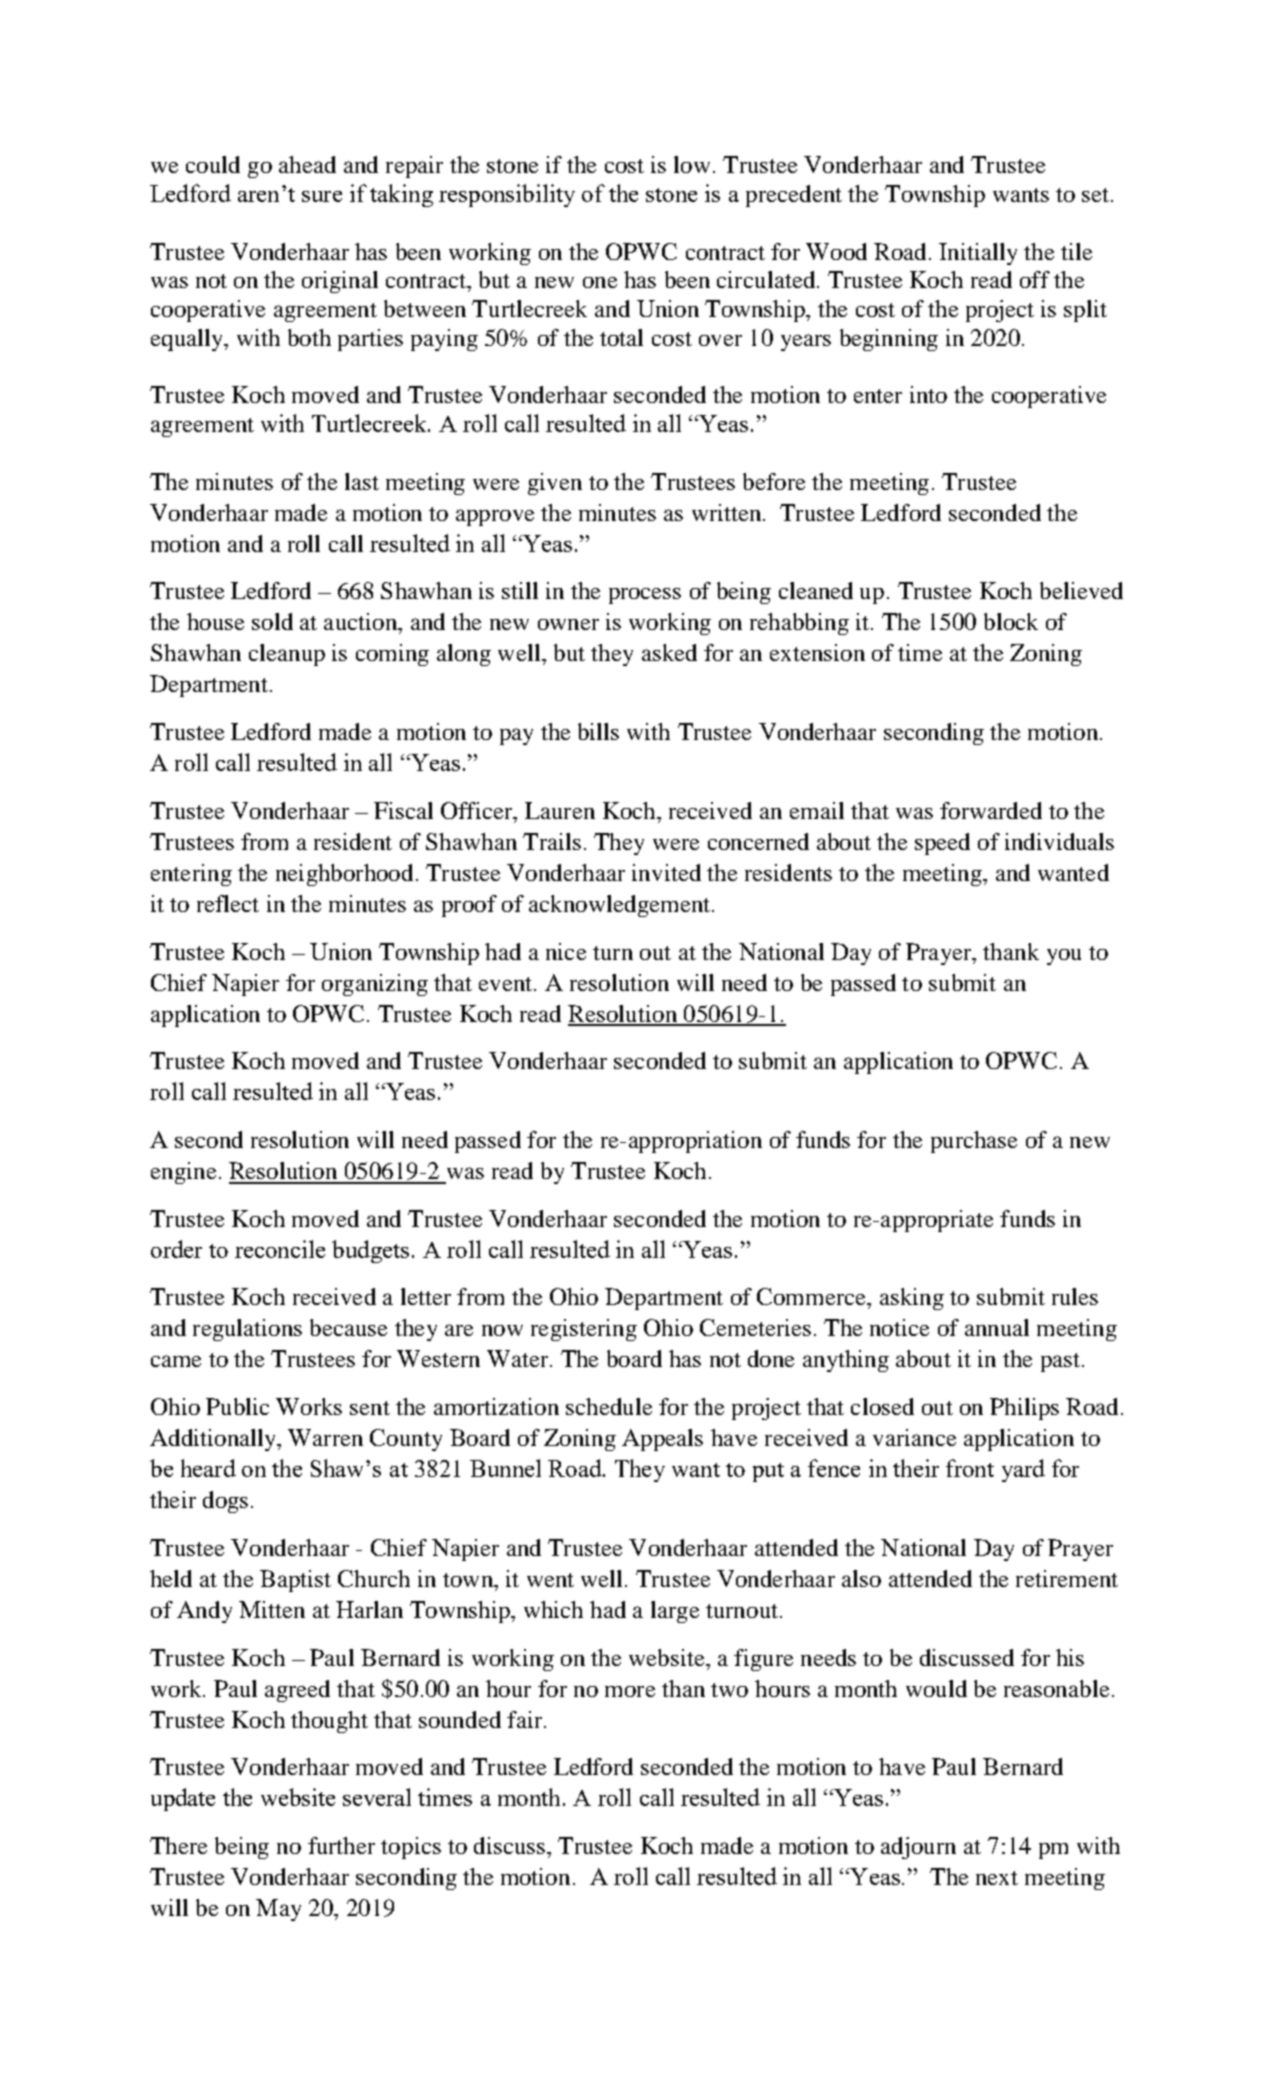 The image size is (1275, 2100). Describe the element at coordinates (278, 1910) in the document. I see `May` at that location.
